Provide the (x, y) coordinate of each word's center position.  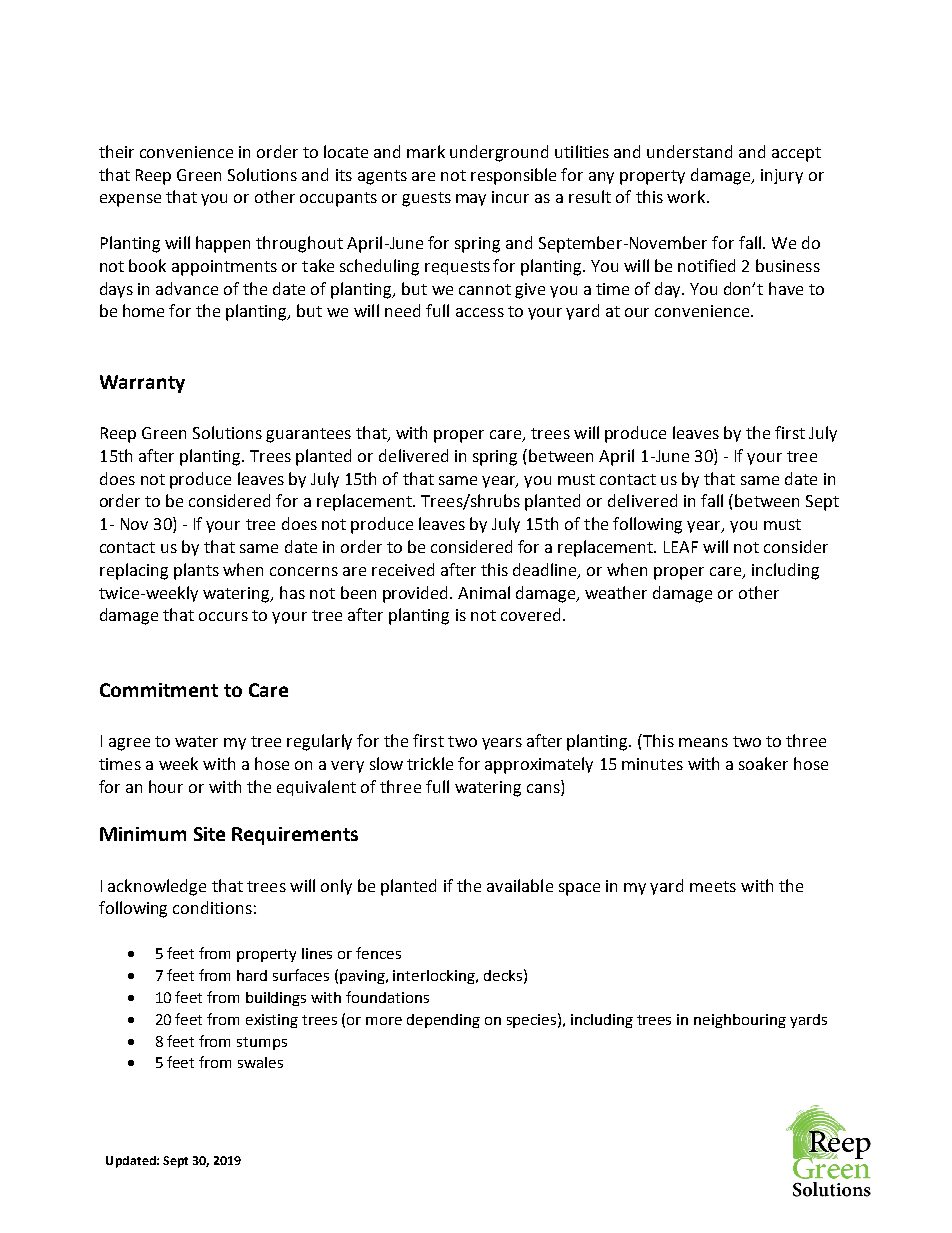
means (703, 742)
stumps (262, 1043)
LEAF (681, 547)
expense (130, 200)
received (403, 569)
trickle (430, 763)
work (687, 196)
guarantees (308, 435)
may (471, 200)
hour (166, 786)
